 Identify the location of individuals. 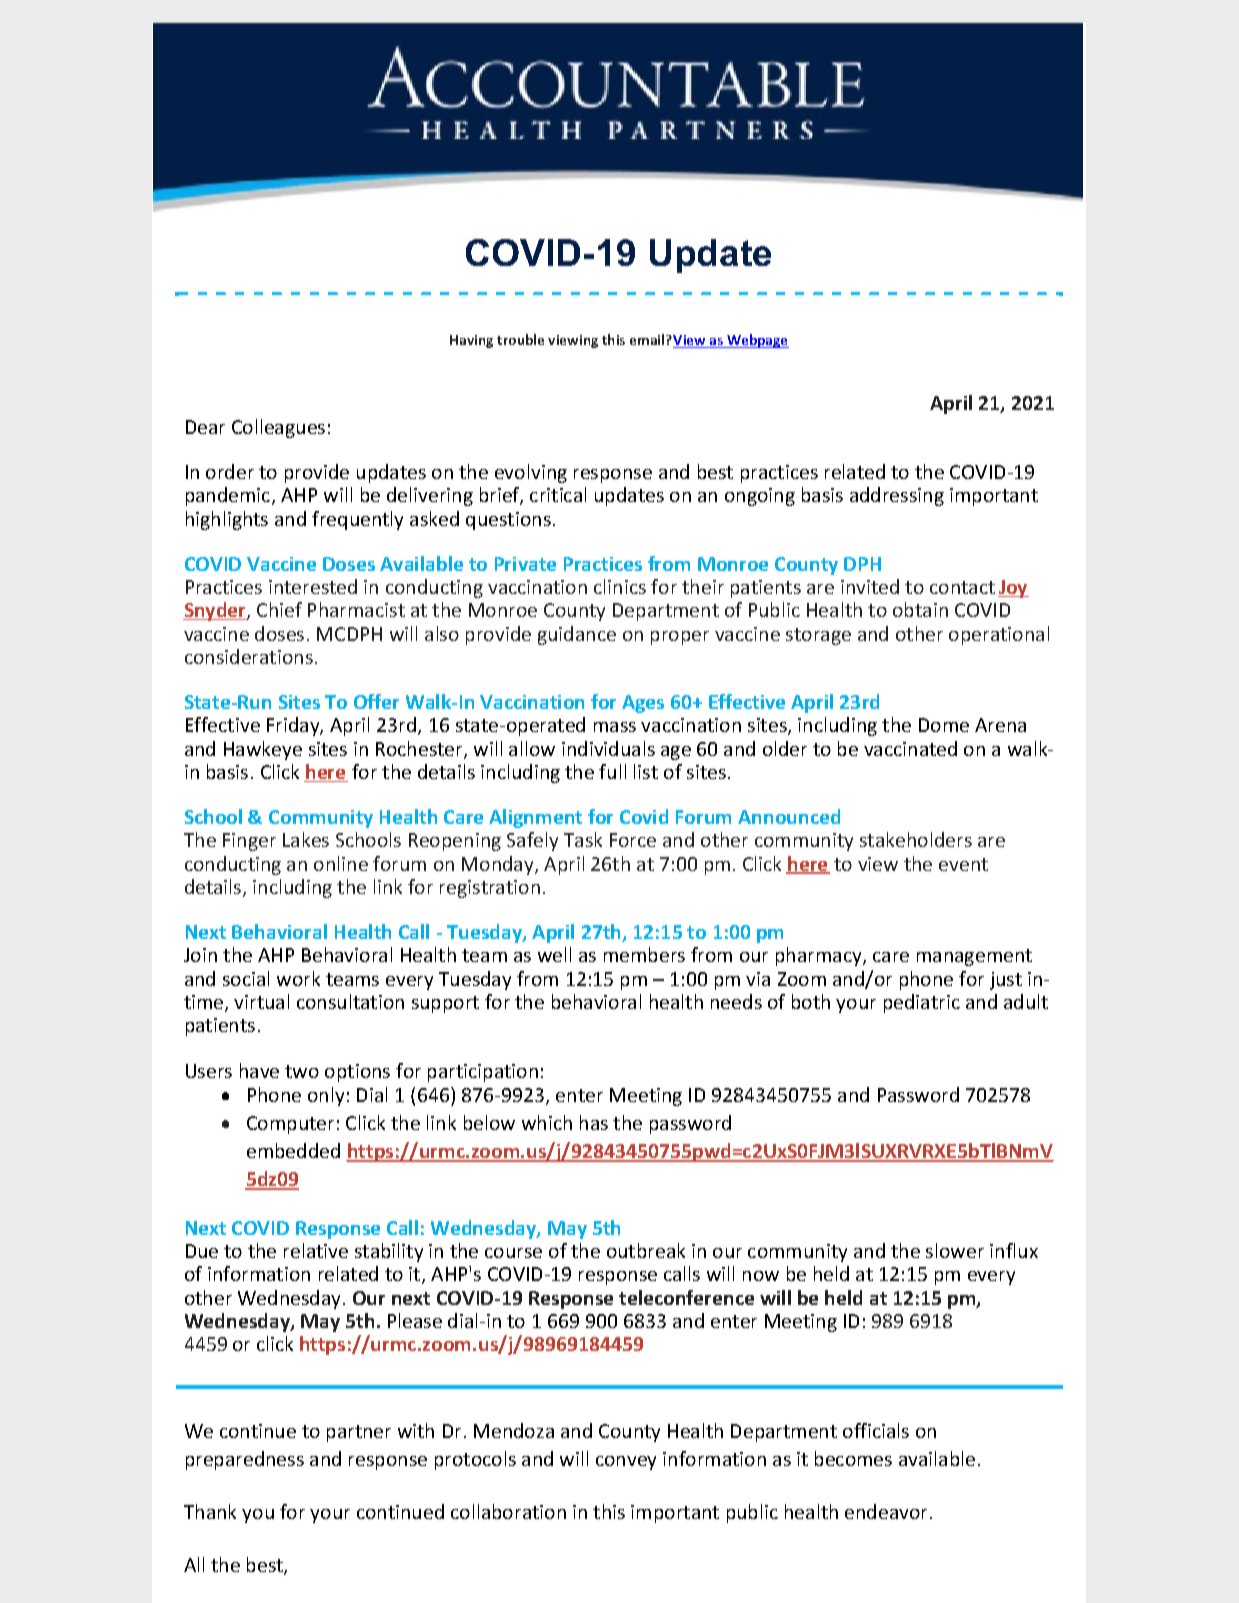
(608, 748).
